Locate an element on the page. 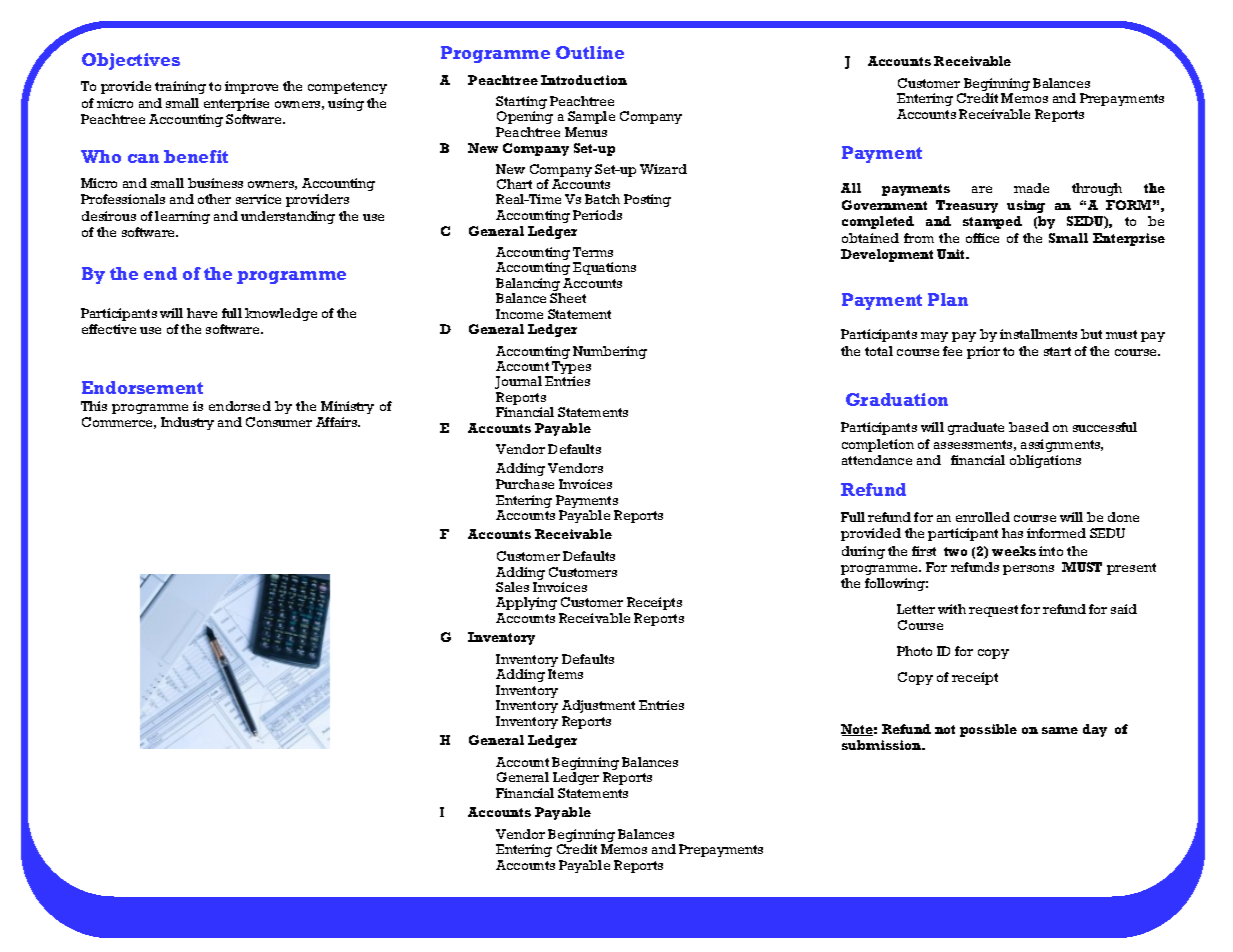  made is located at coordinates (1031, 188).
